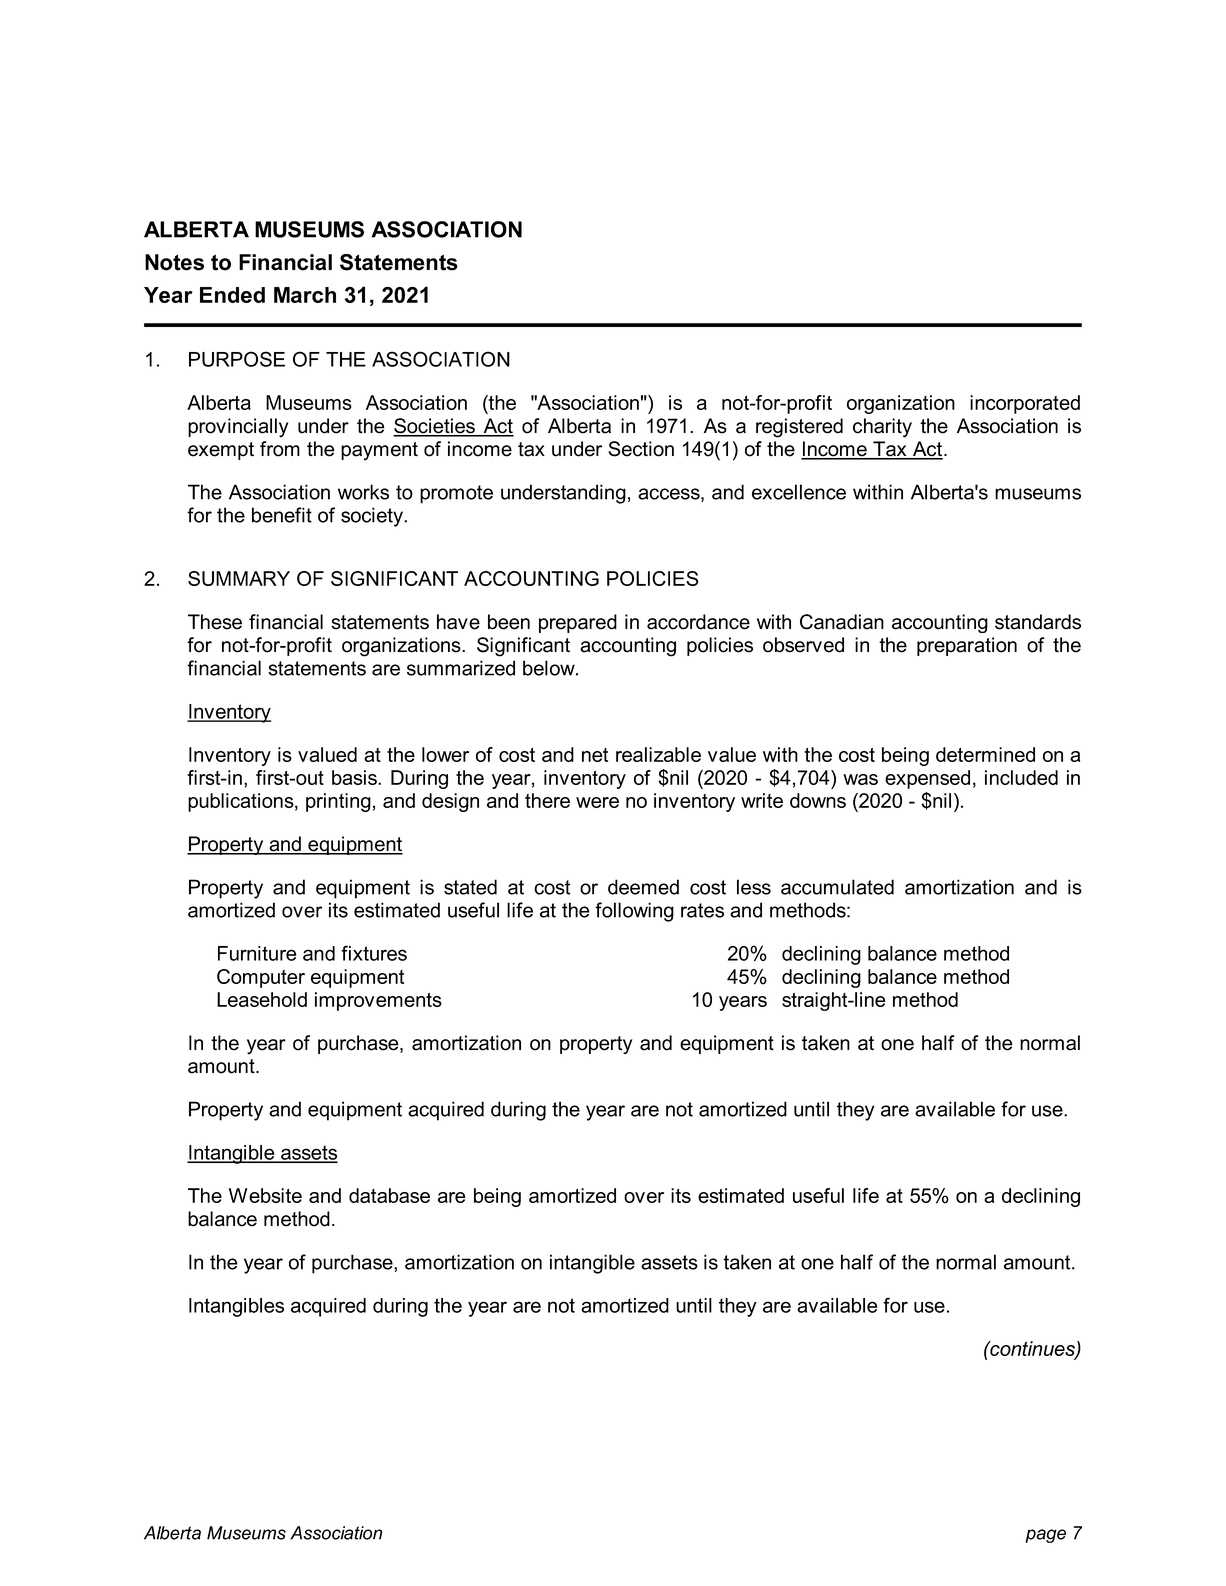  I want to click on Leasehold, so click(262, 999).
